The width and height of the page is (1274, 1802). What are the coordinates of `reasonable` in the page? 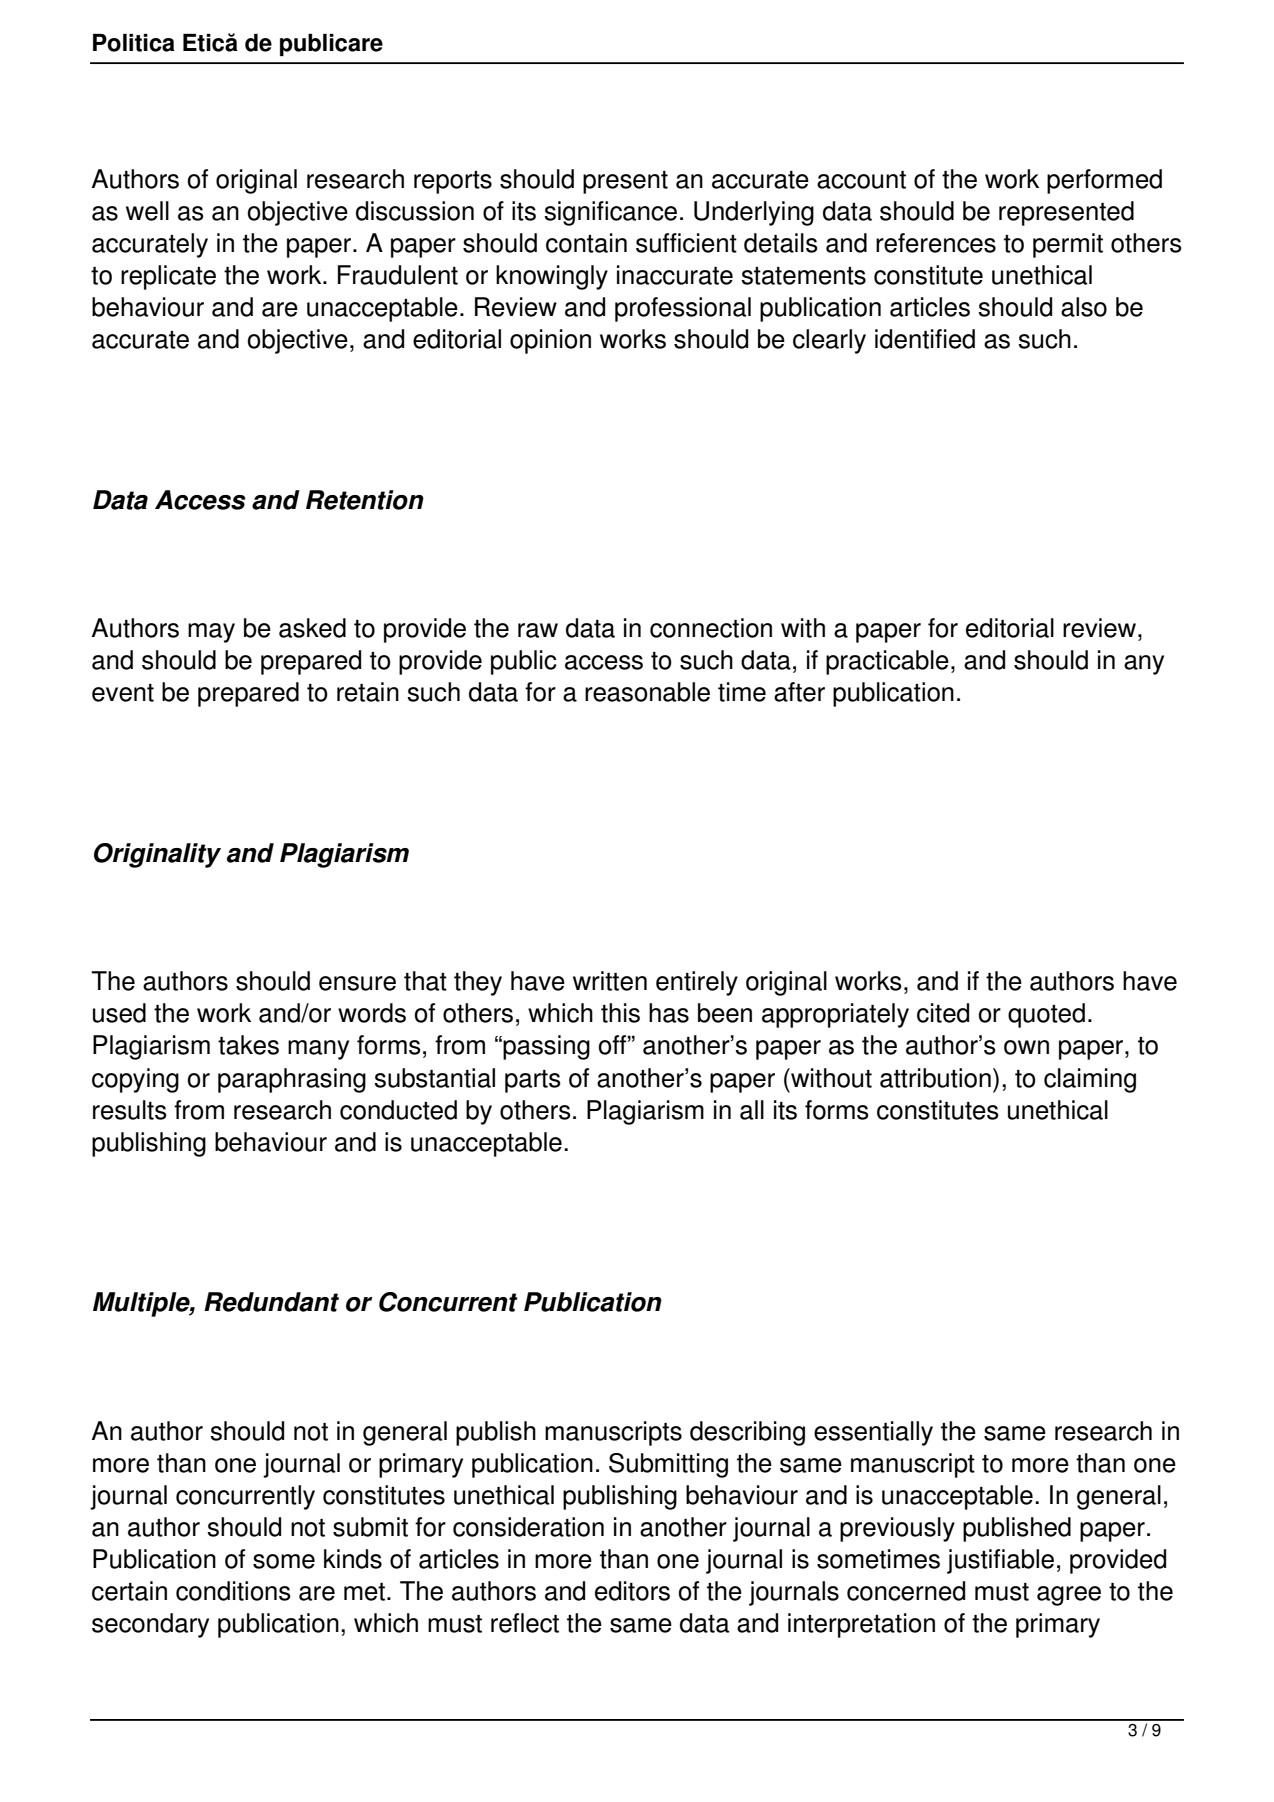 It's located at (647, 692).
